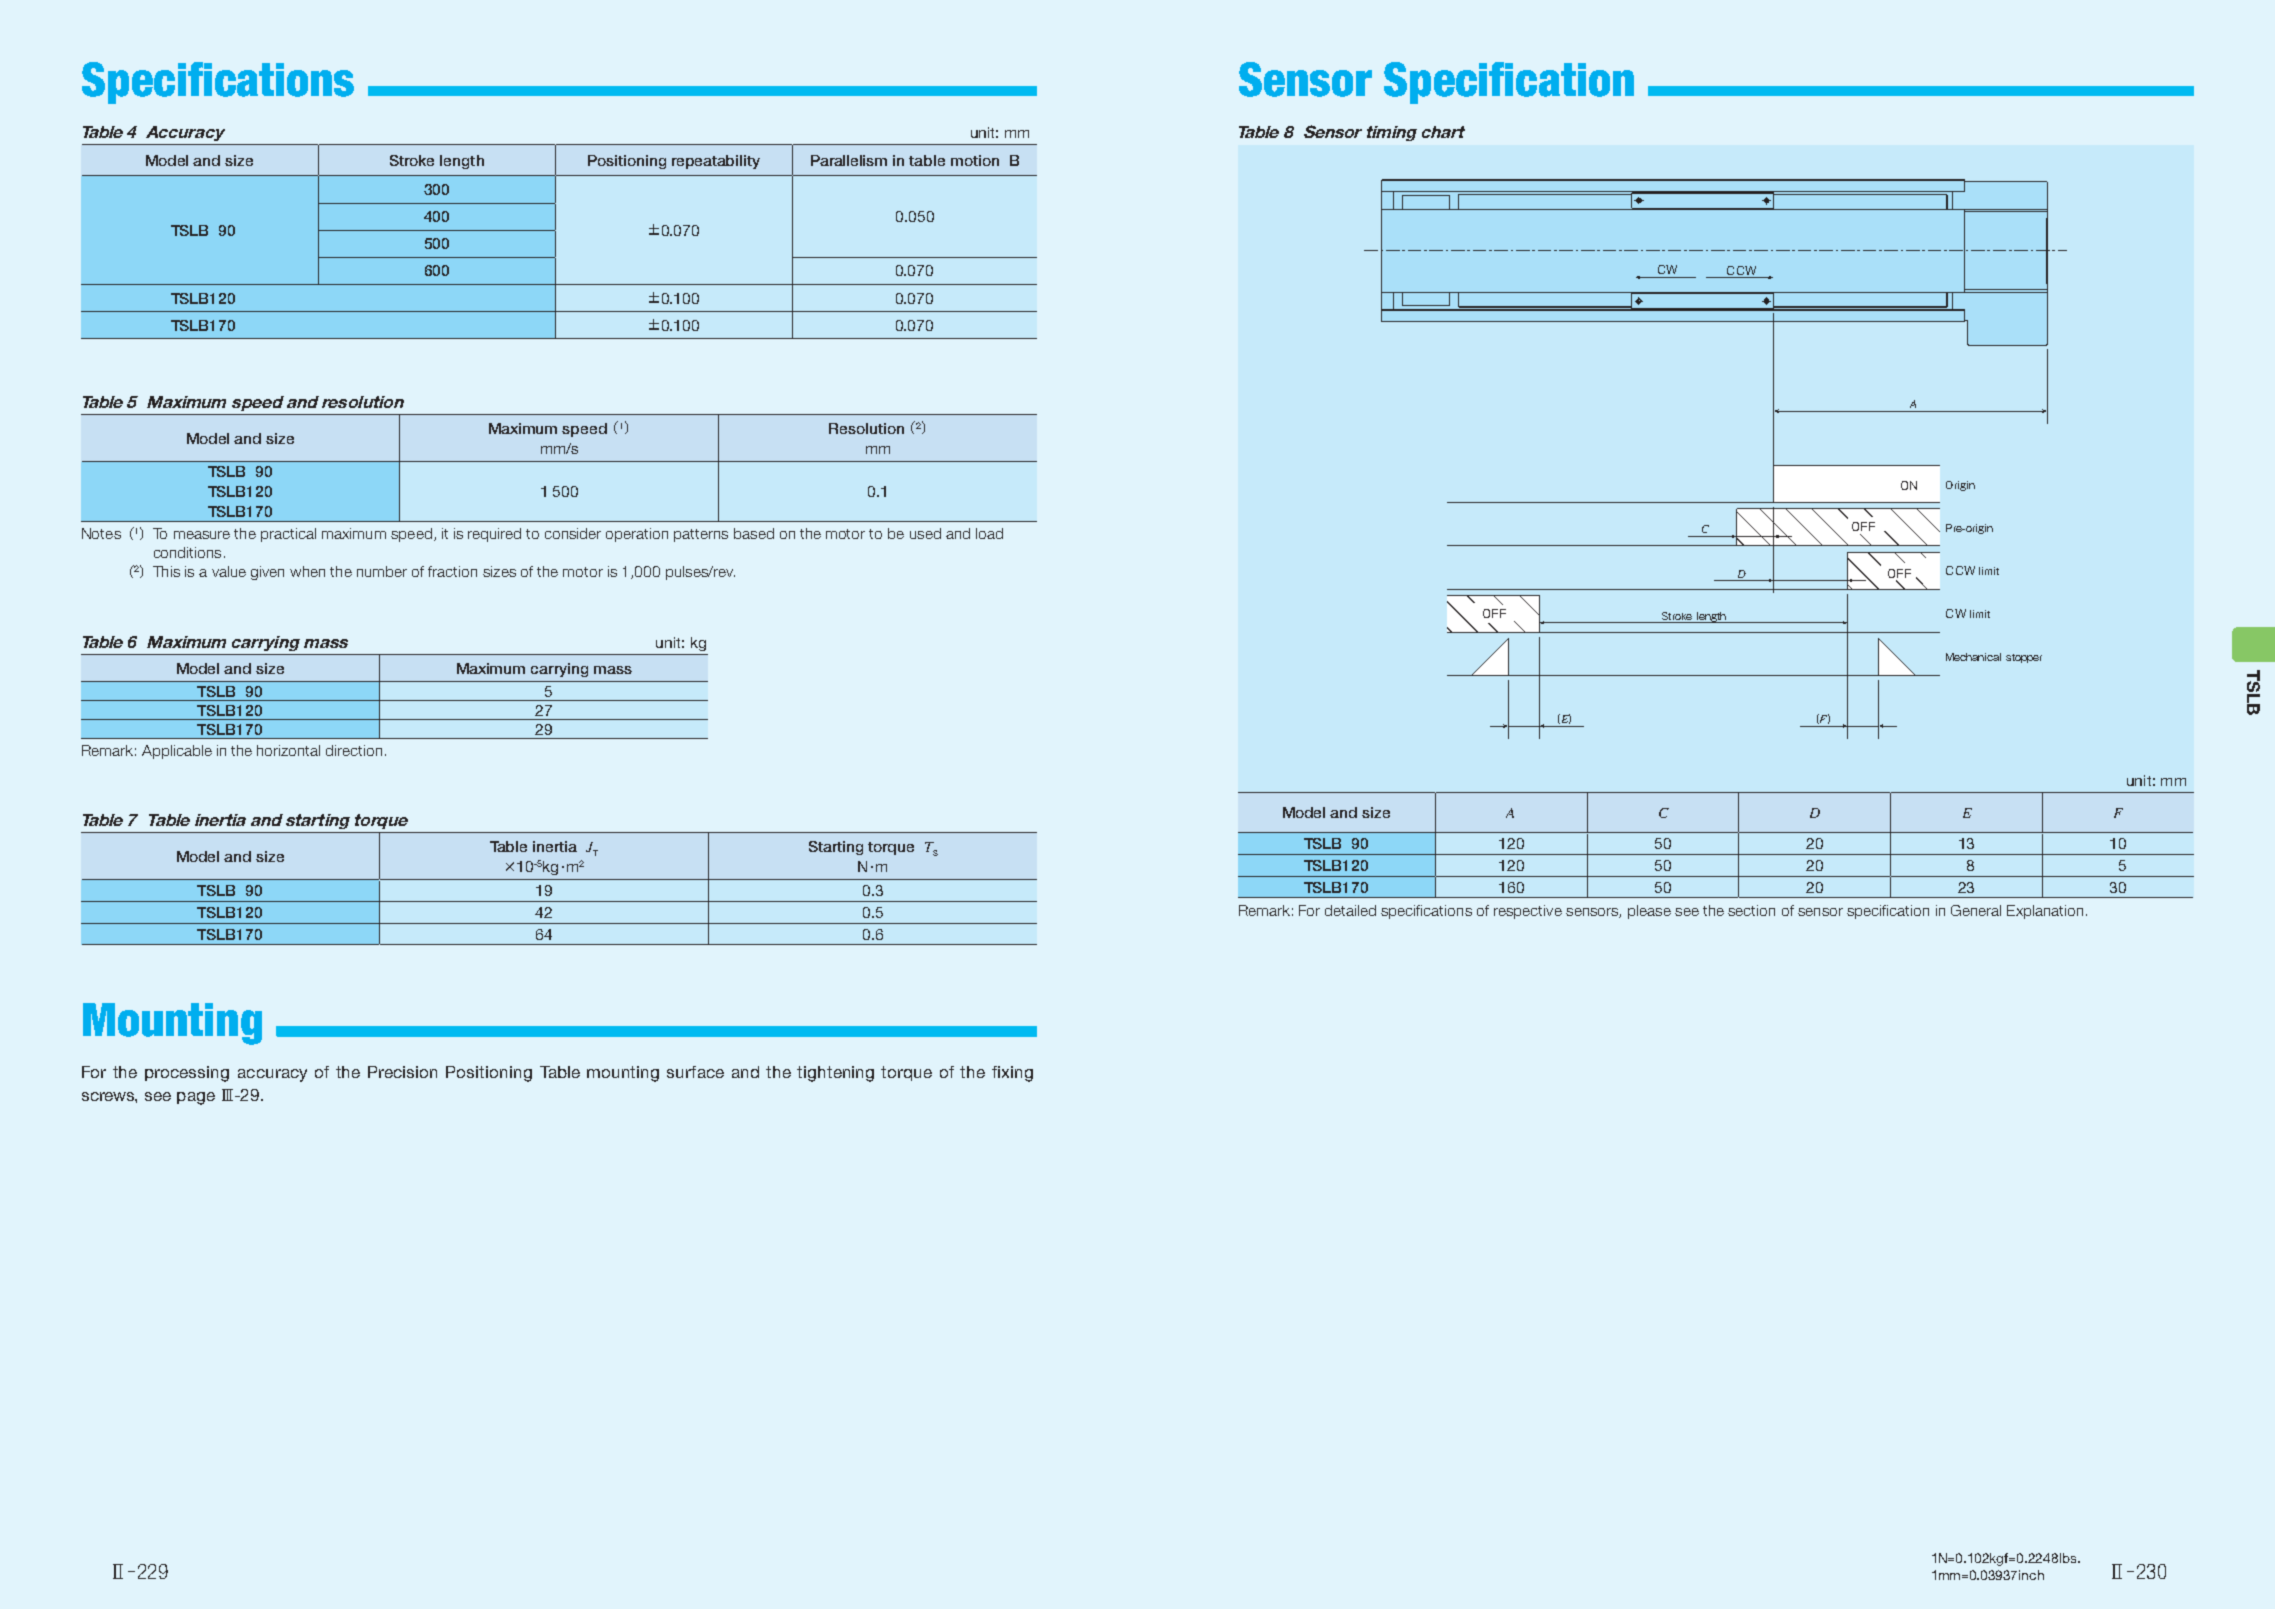  I want to click on Mechanical, so click(1973, 657).
